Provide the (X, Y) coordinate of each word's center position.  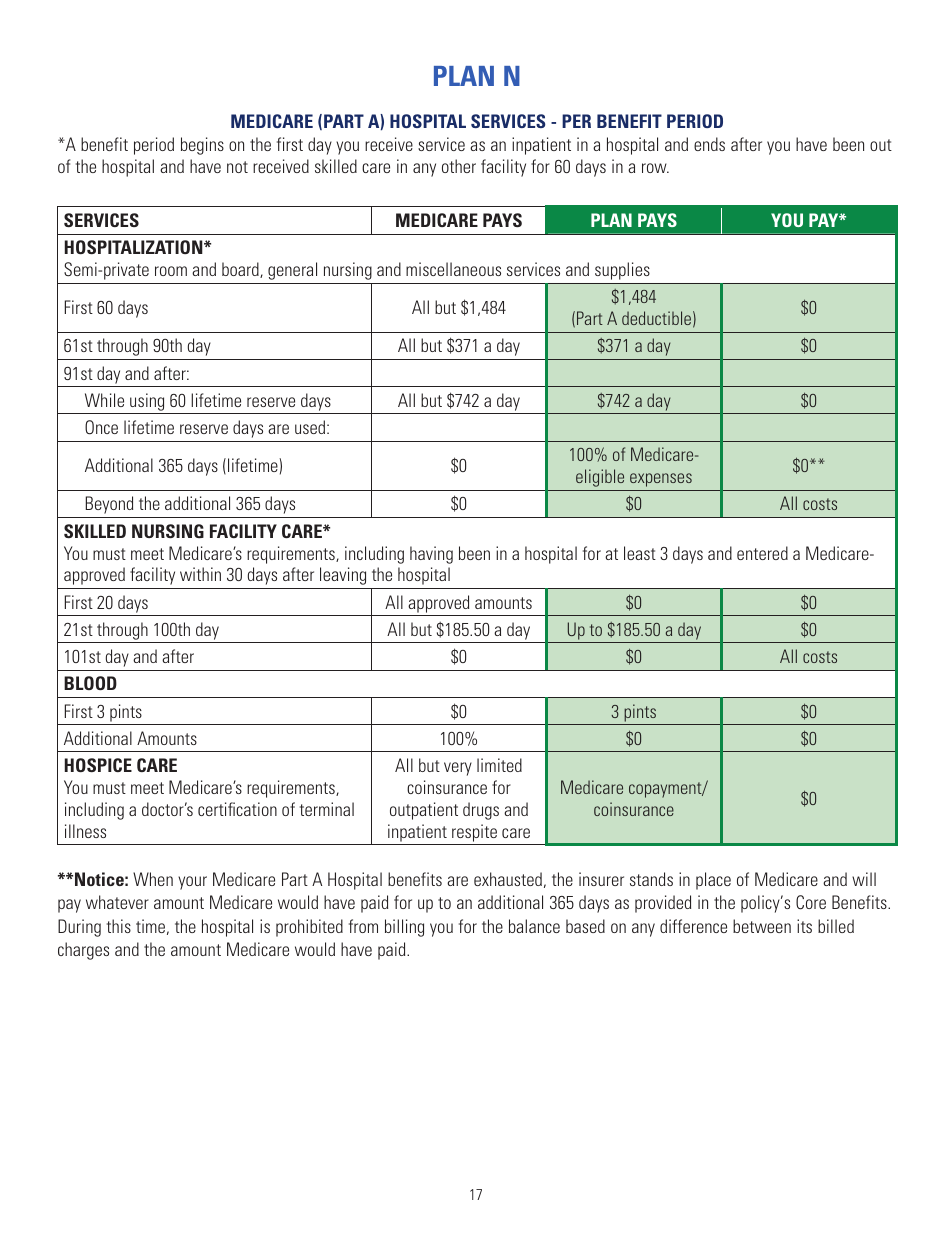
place (713, 881)
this (119, 926)
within (200, 574)
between (762, 926)
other (459, 166)
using (147, 403)
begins (202, 146)
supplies (622, 271)
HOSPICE (98, 765)
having (431, 555)
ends (709, 144)
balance (534, 926)
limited (499, 765)
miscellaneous (453, 269)
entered (762, 553)
